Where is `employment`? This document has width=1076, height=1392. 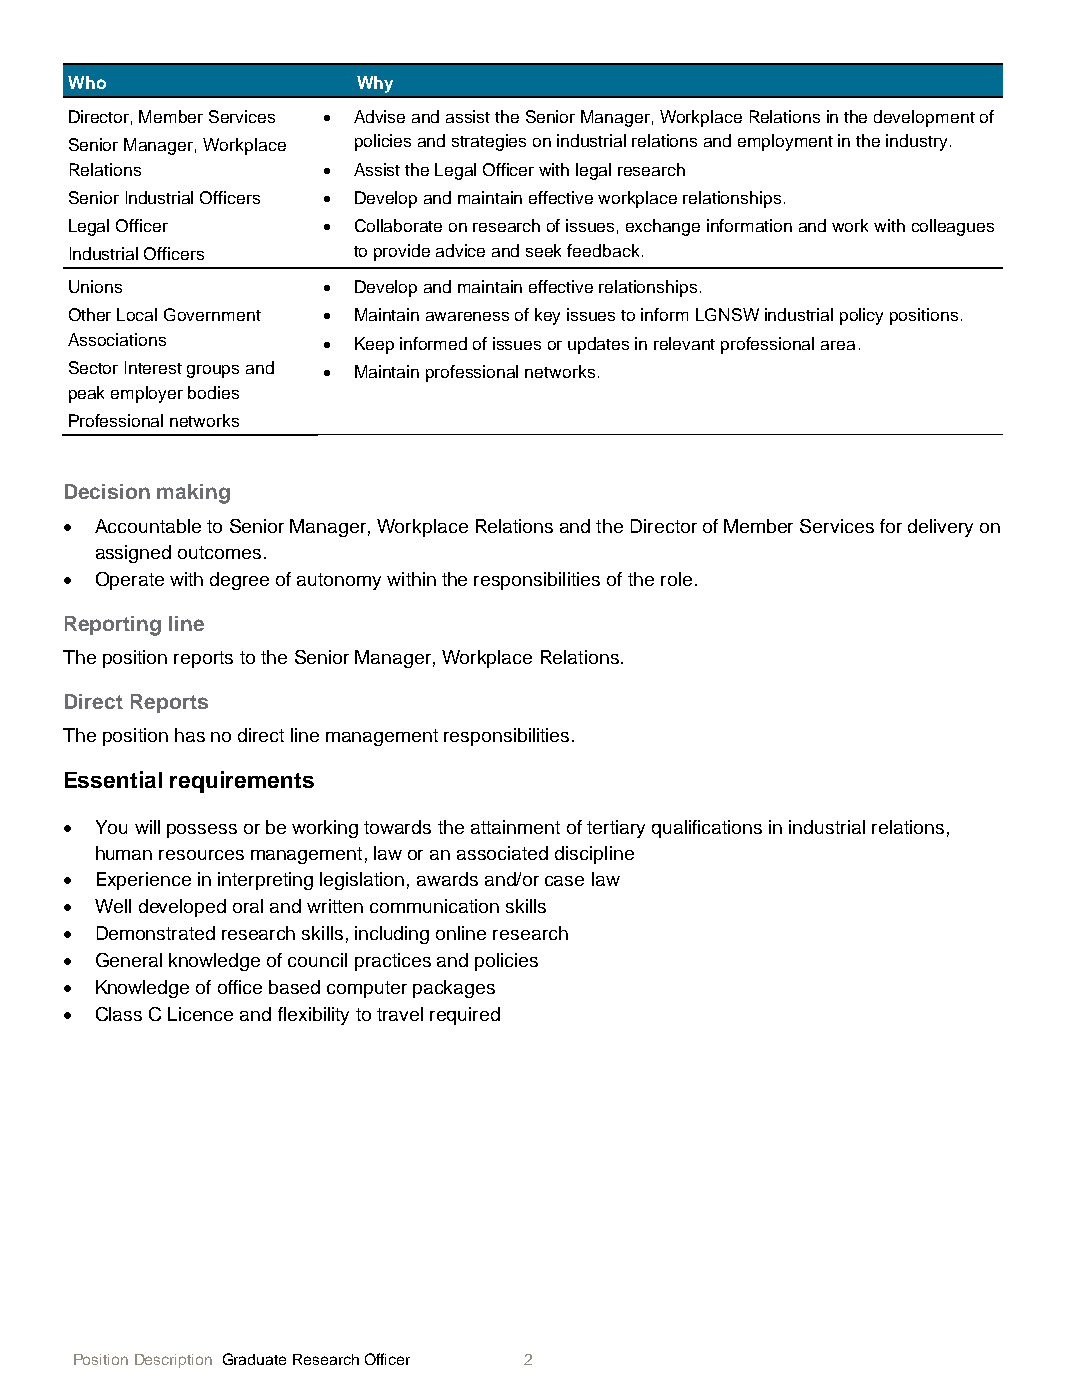
employment is located at coordinates (785, 142).
